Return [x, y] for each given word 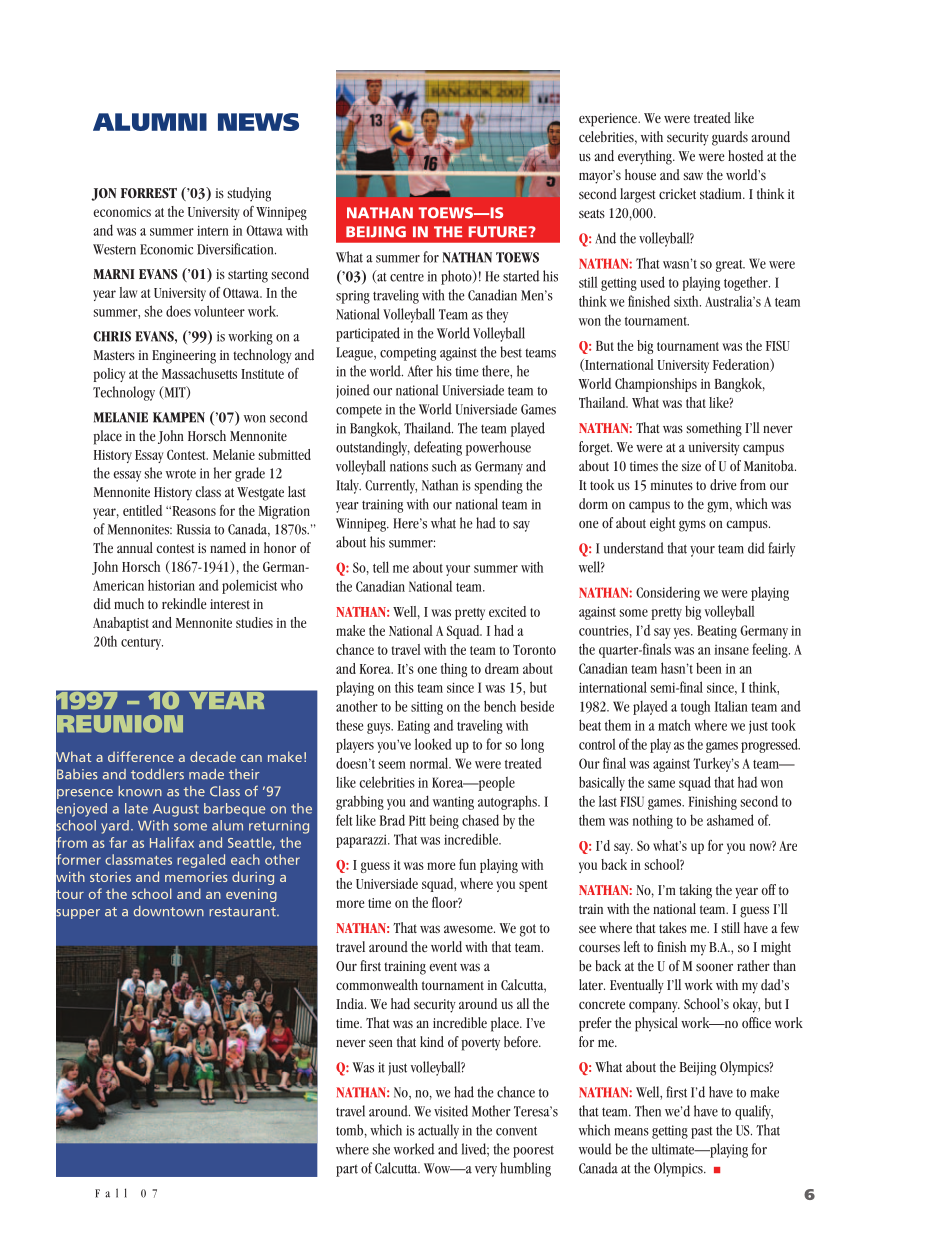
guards [730, 138]
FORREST [149, 193]
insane [731, 650]
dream [502, 668]
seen [381, 1043]
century [142, 644]
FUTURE [499, 232]
